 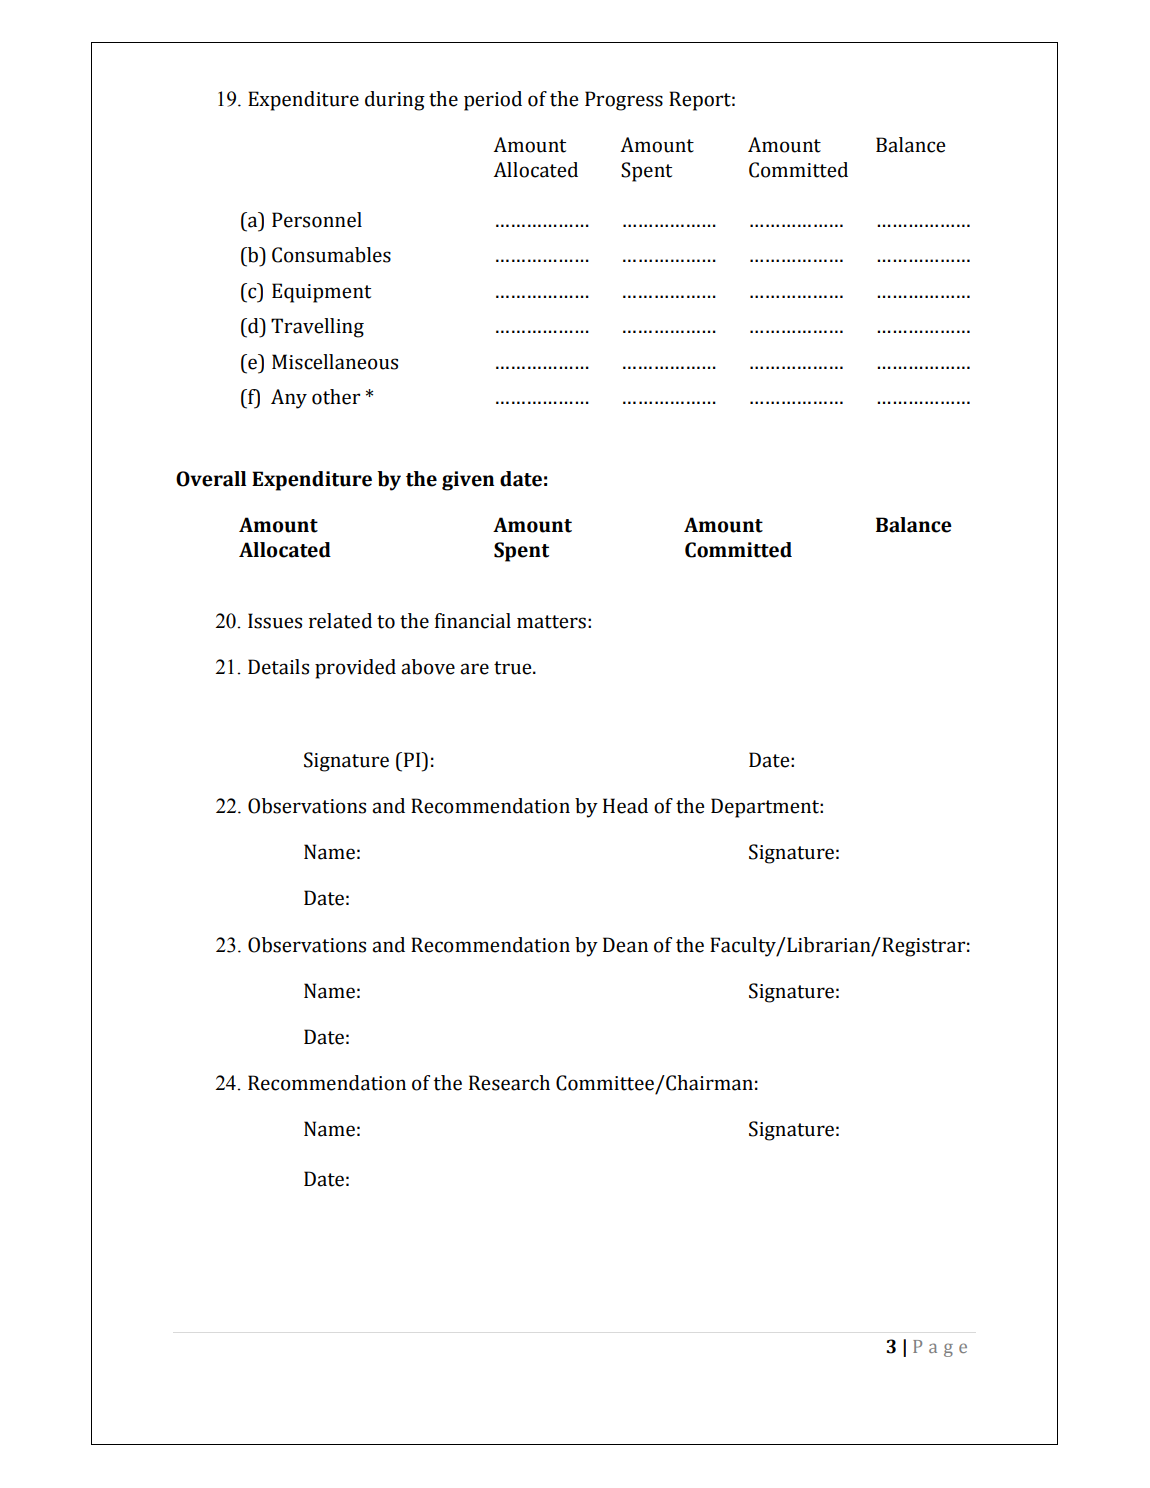 What do you see at coordinates (428, 667) in the screenshot?
I see `above` at bounding box center [428, 667].
